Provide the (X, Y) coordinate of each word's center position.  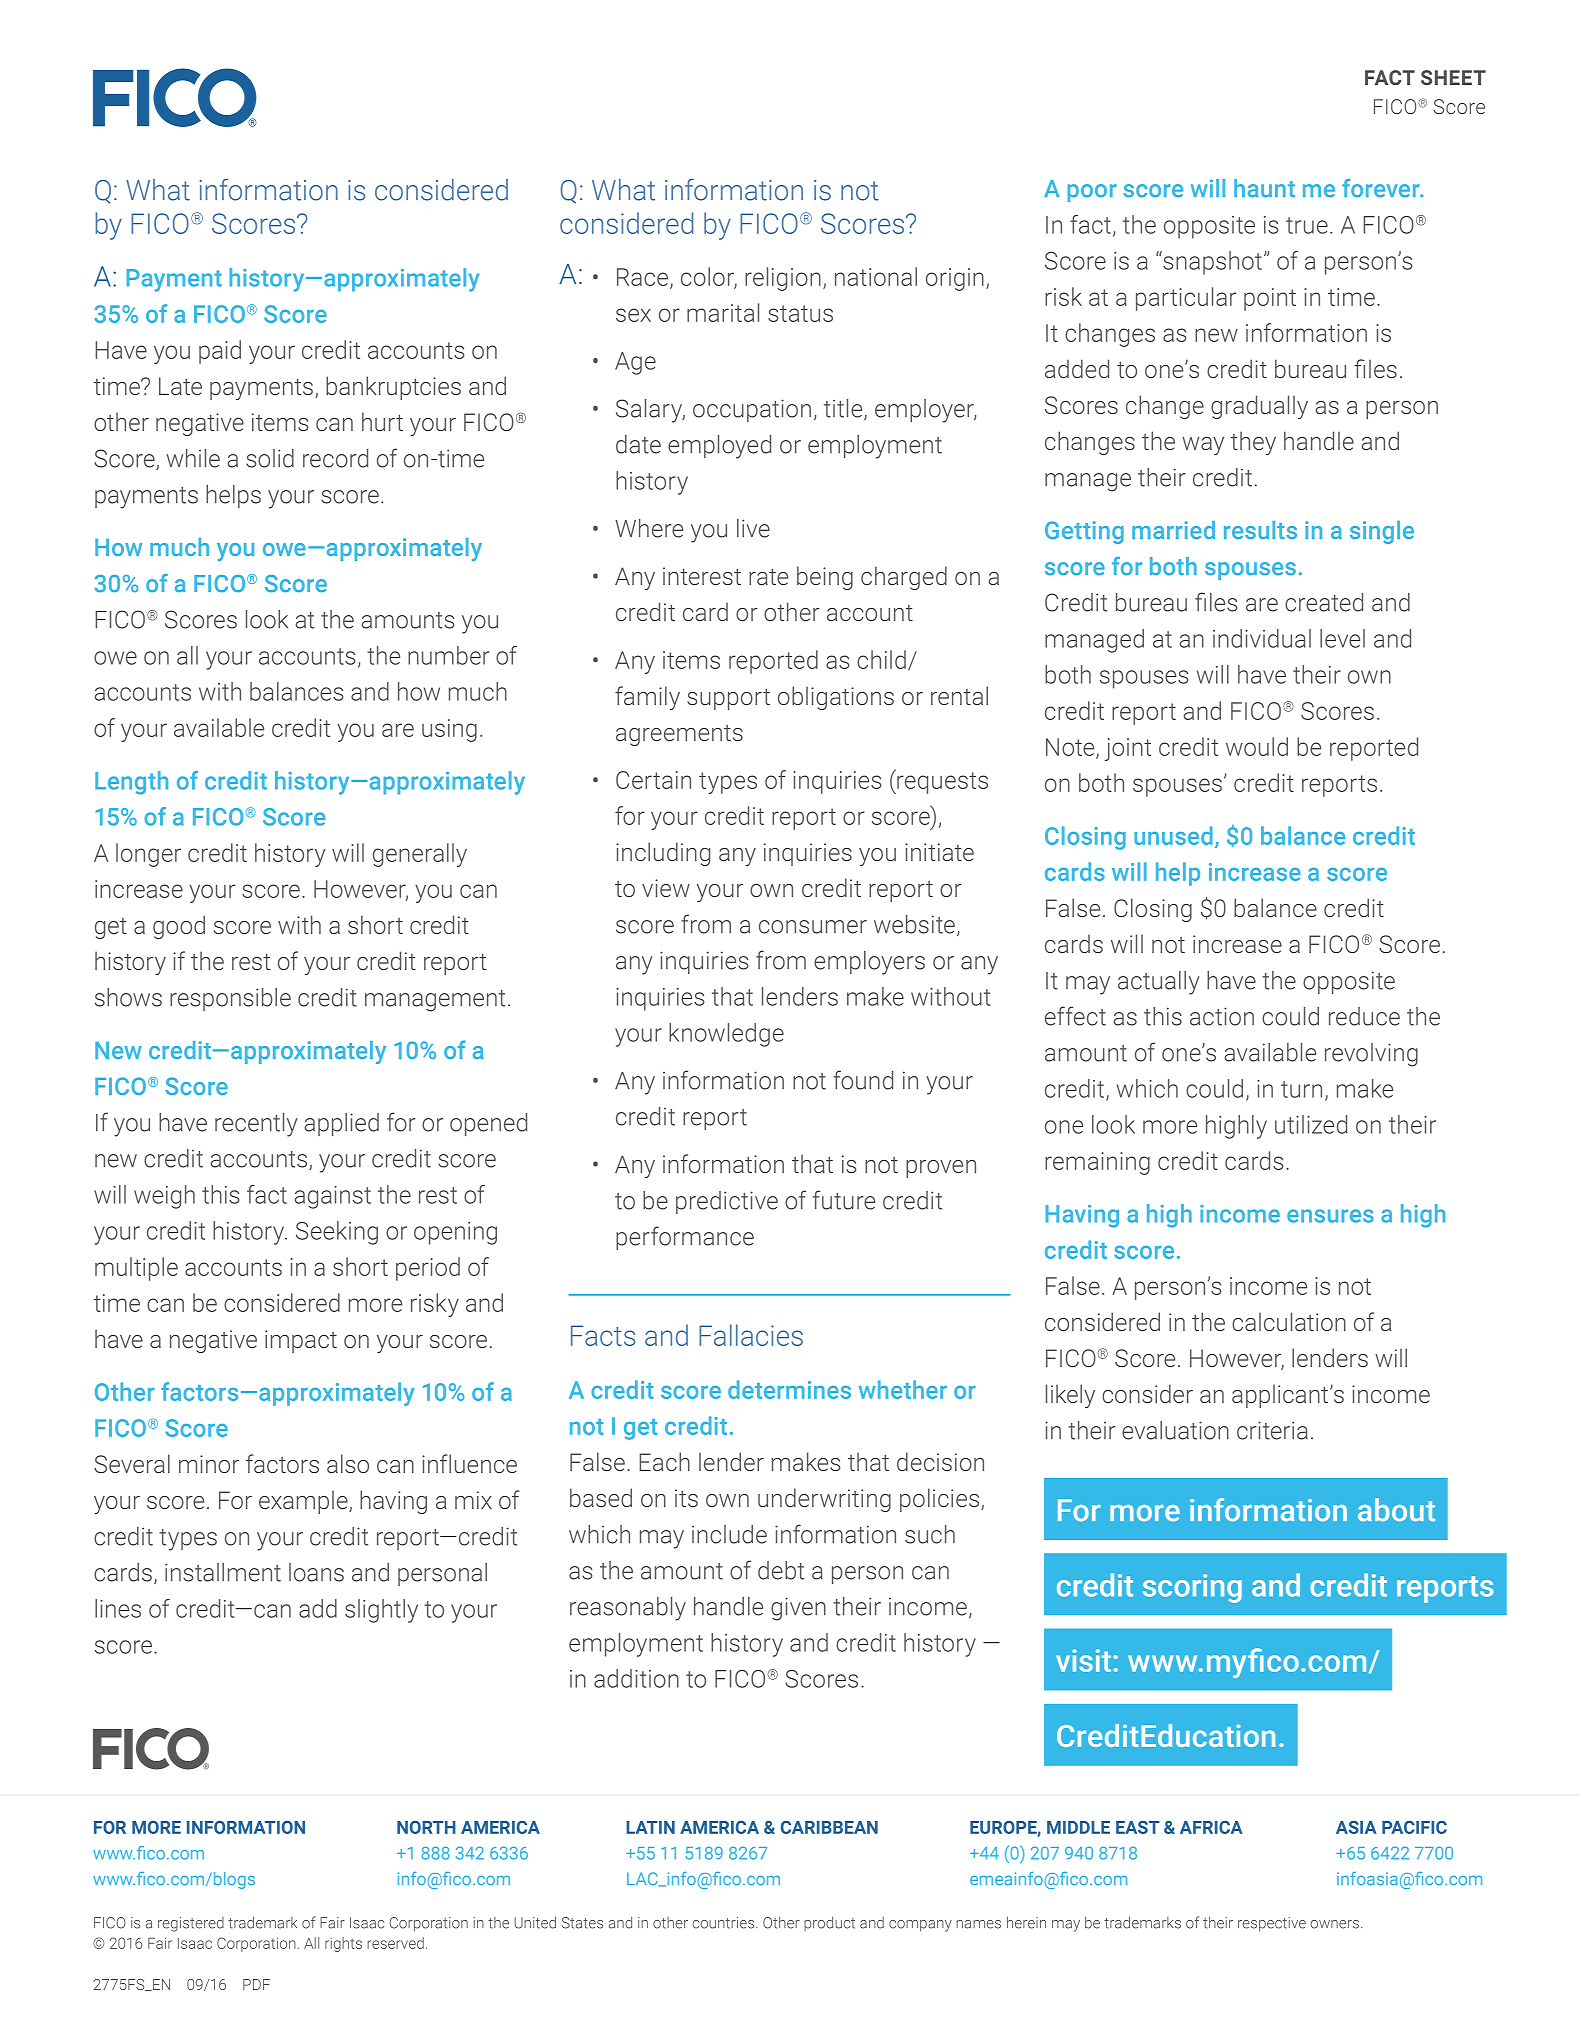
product (829, 1924)
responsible (230, 999)
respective (1272, 1924)
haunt (1264, 188)
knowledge (726, 1035)
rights (343, 1944)
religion (783, 279)
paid (220, 352)
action (1222, 1016)
